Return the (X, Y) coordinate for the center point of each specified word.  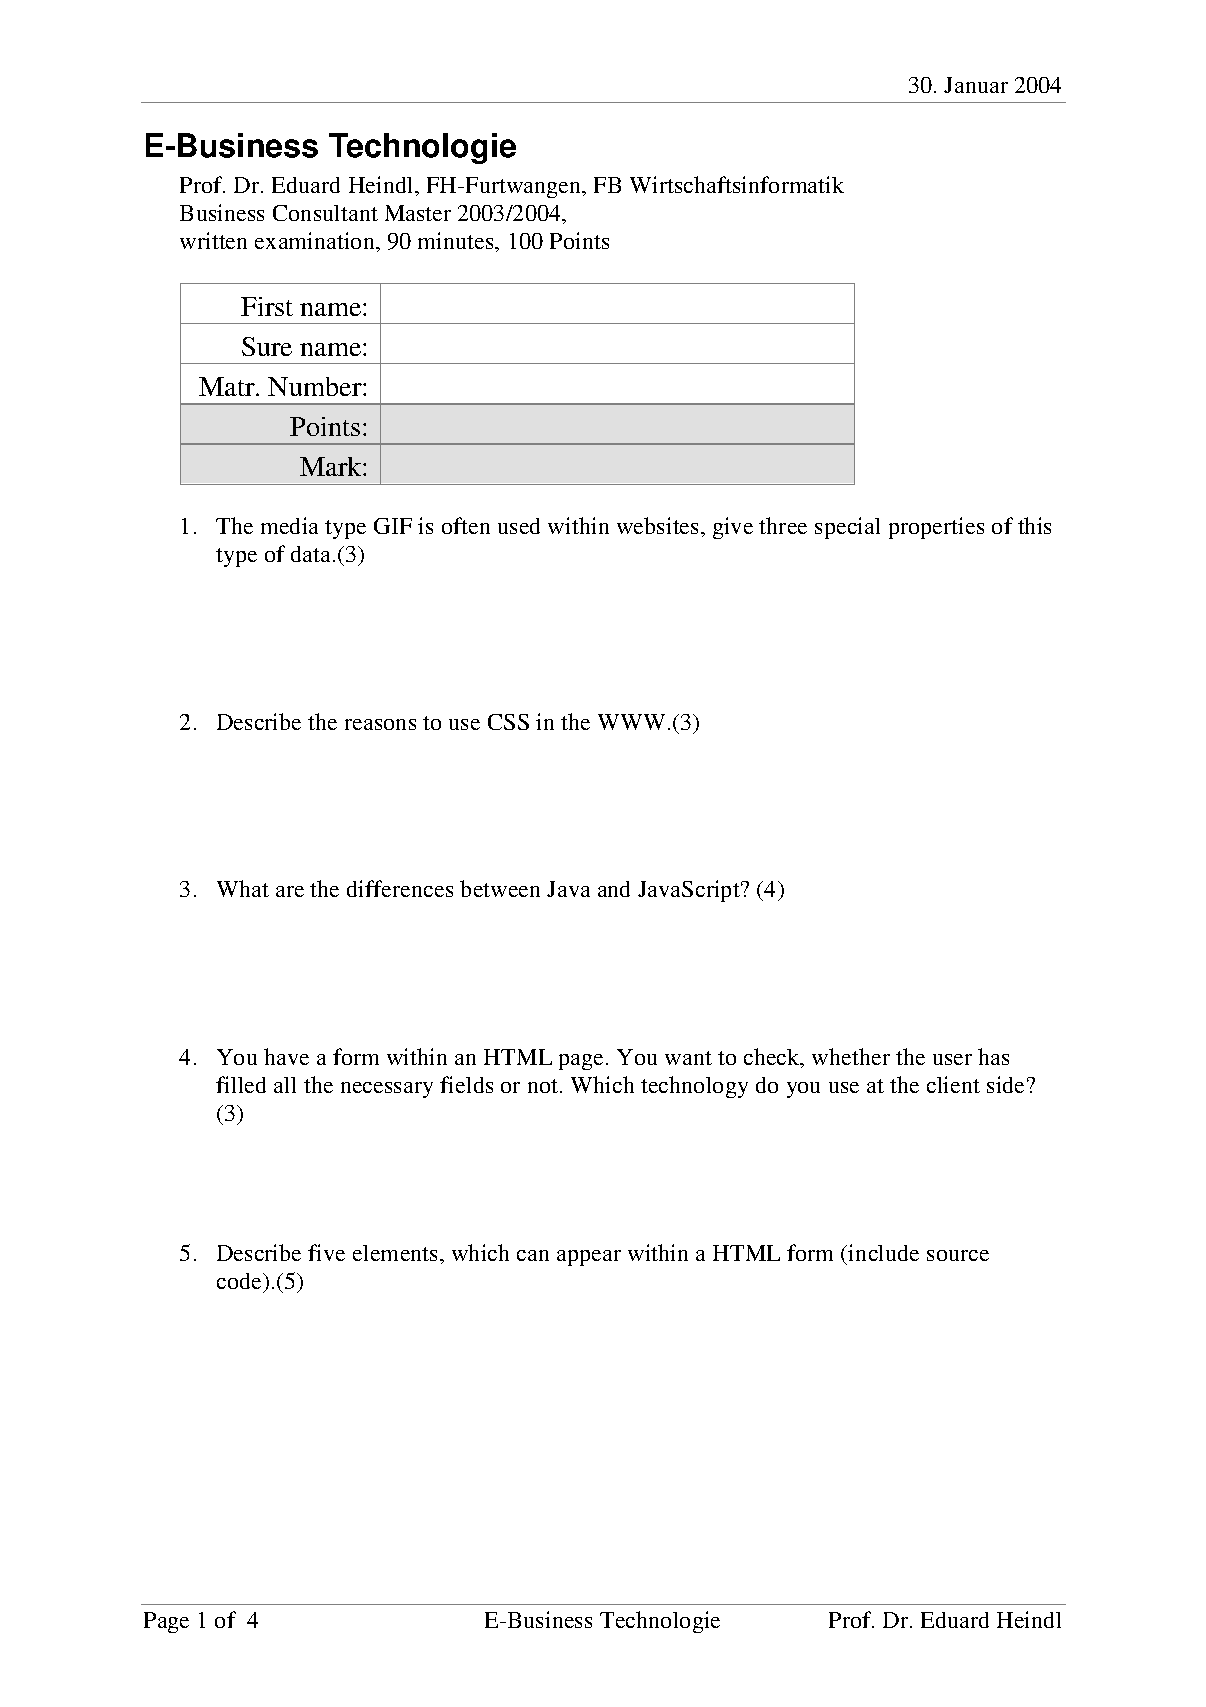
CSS (508, 722)
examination (316, 240)
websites (657, 525)
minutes (457, 240)
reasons (380, 724)
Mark (332, 466)
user (952, 1059)
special (847, 528)
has (993, 1056)
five (326, 1252)
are (290, 891)
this (1034, 525)
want (688, 1058)
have (286, 1056)
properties (936, 528)
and (614, 889)
